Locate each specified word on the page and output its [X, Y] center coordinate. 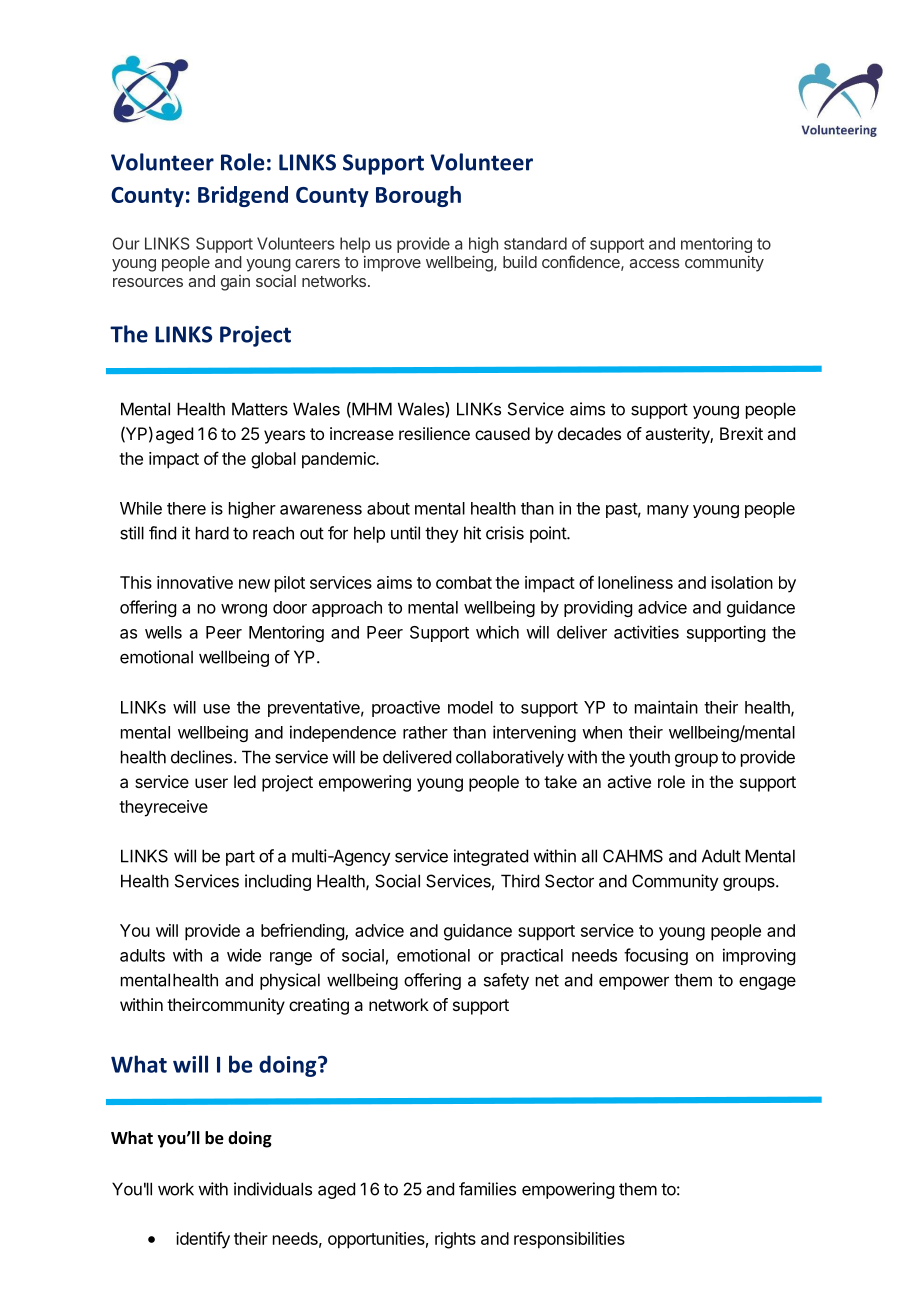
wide [244, 955]
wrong [244, 610]
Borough [418, 196]
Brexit [741, 433]
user [211, 783]
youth [649, 758]
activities [646, 632]
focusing [656, 956]
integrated [491, 857]
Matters [260, 409]
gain [235, 283]
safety [506, 981]
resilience [434, 433]
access [655, 263]
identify [203, 1240]
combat [464, 582]
